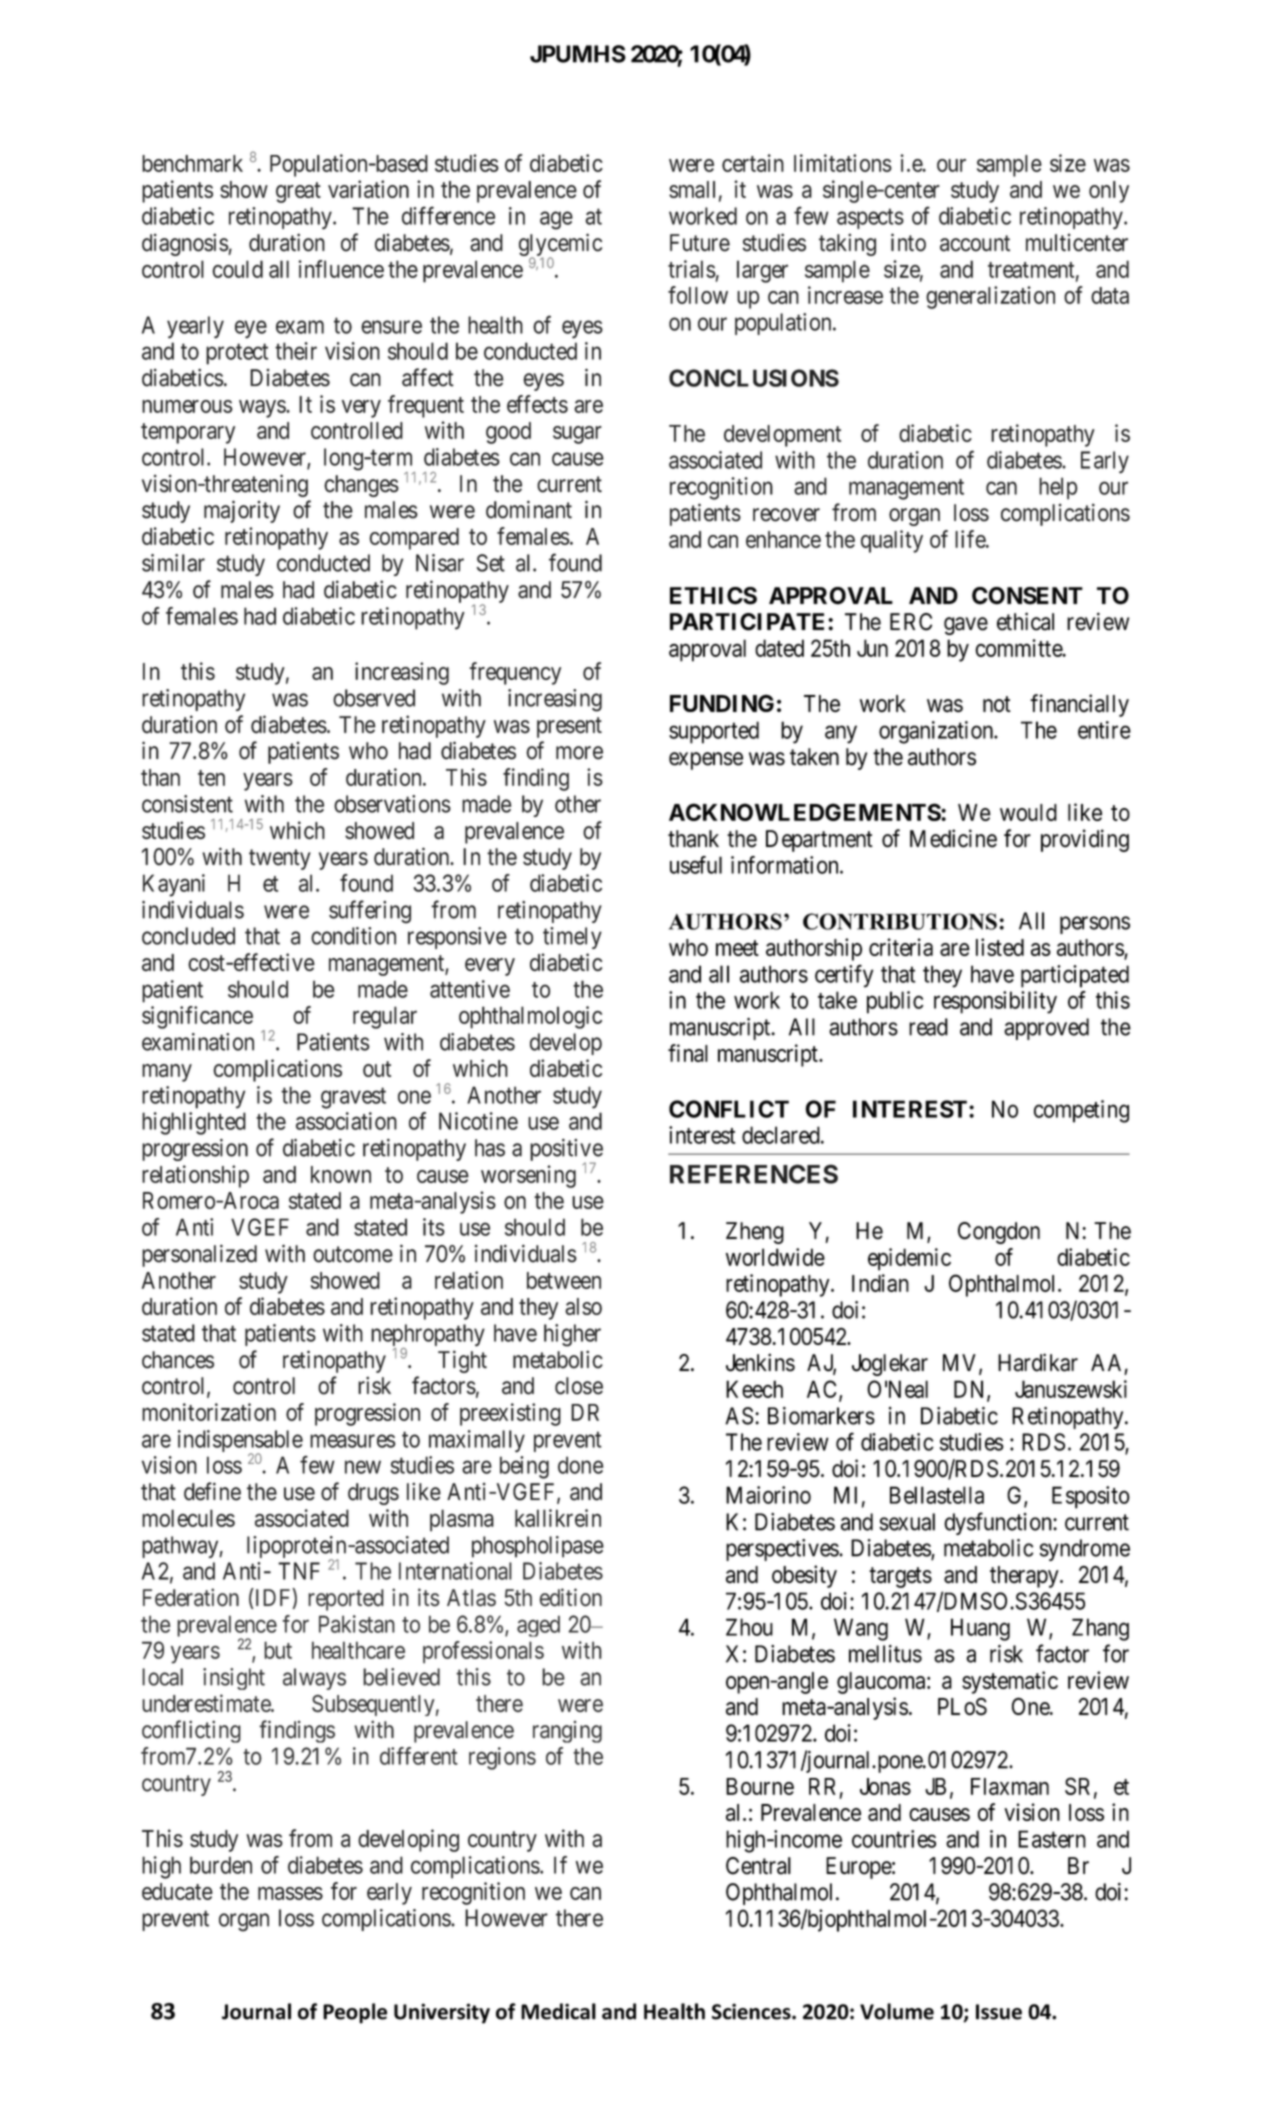 Image resolution: width=1280 pixels, height=2108 pixels. Describe the element at coordinates (580, 1465) in the image. I see `done` at that location.
